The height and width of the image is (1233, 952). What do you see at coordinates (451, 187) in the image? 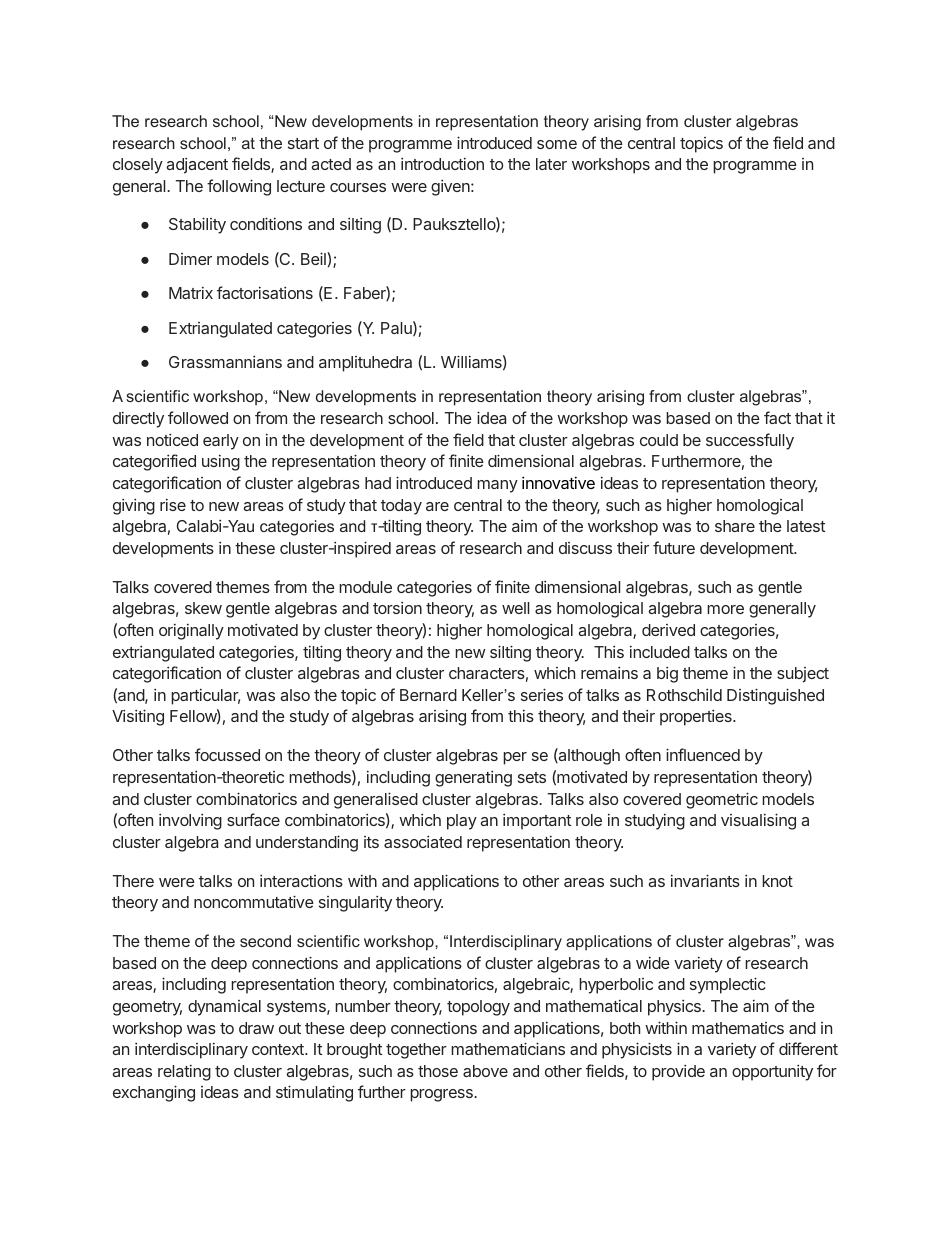
I see `given` at bounding box center [451, 187].
